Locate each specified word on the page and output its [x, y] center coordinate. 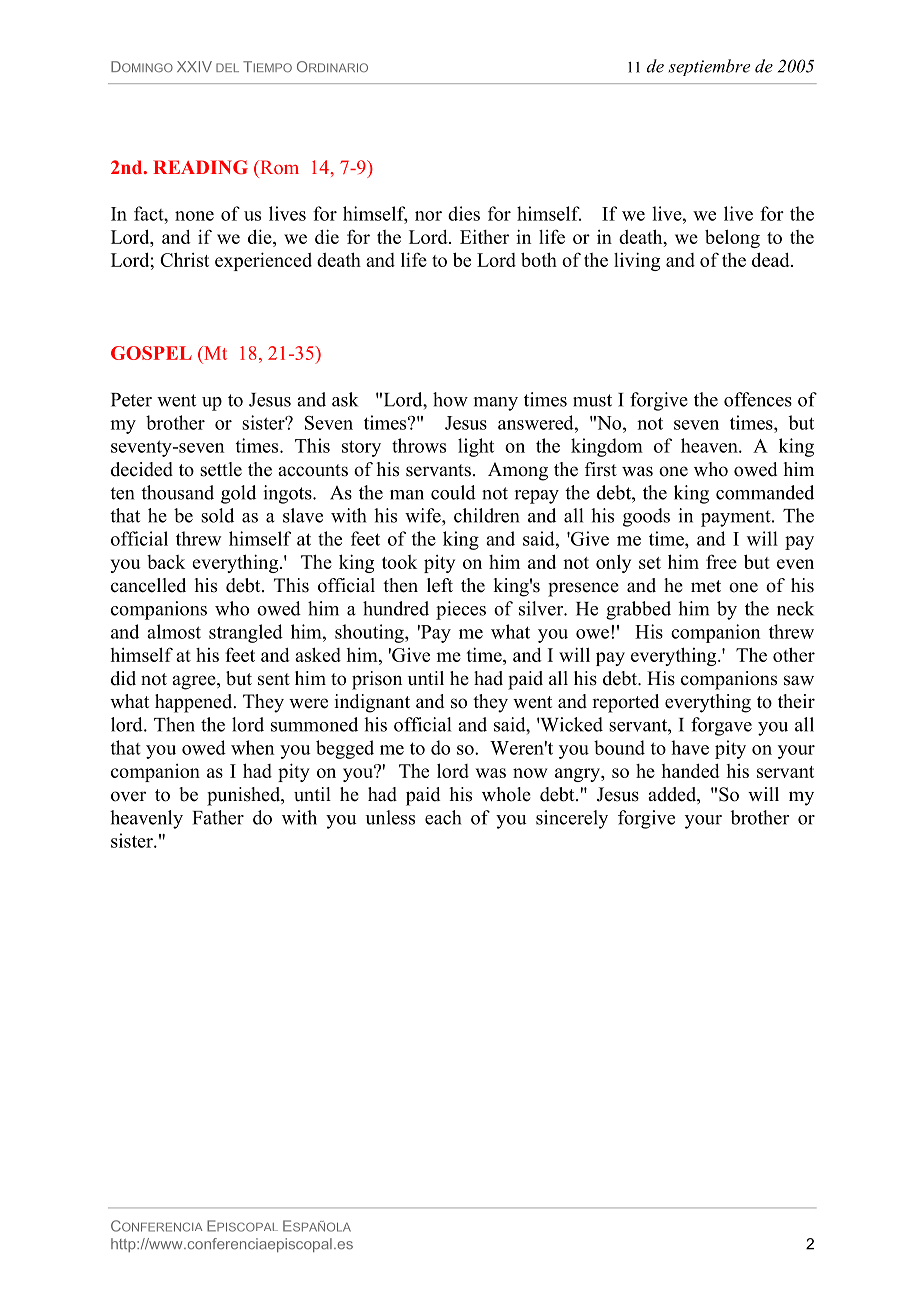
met [706, 586]
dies [464, 213]
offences [758, 399]
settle [221, 469]
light [476, 447]
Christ [184, 259]
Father [218, 817]
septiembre [709, 67]
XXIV [194, 66]
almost [174, 631]
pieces [461, 610]
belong [732, 239]
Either [484, 236]
